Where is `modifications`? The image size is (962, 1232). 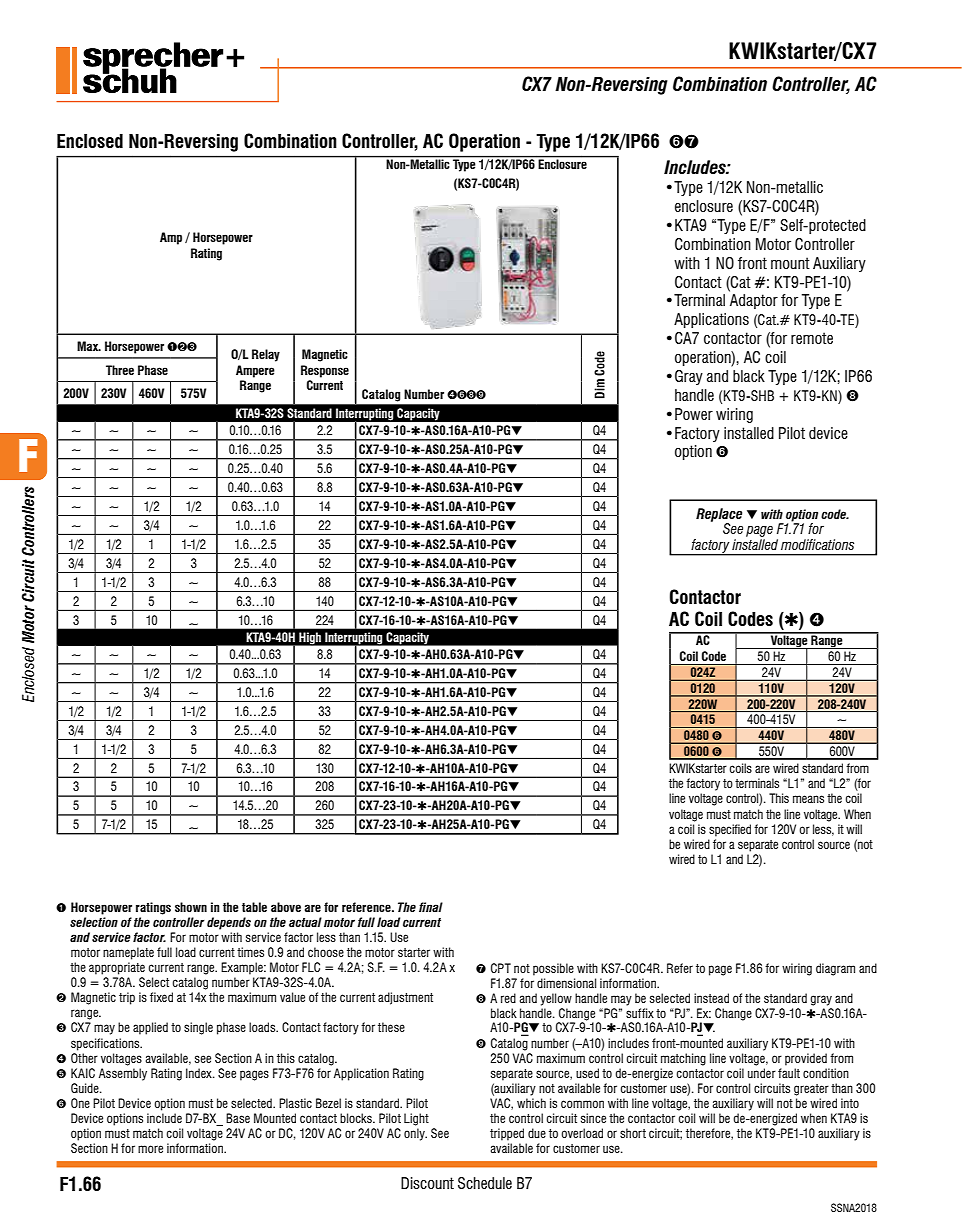 modifications is located at coordinates (817, 544).
